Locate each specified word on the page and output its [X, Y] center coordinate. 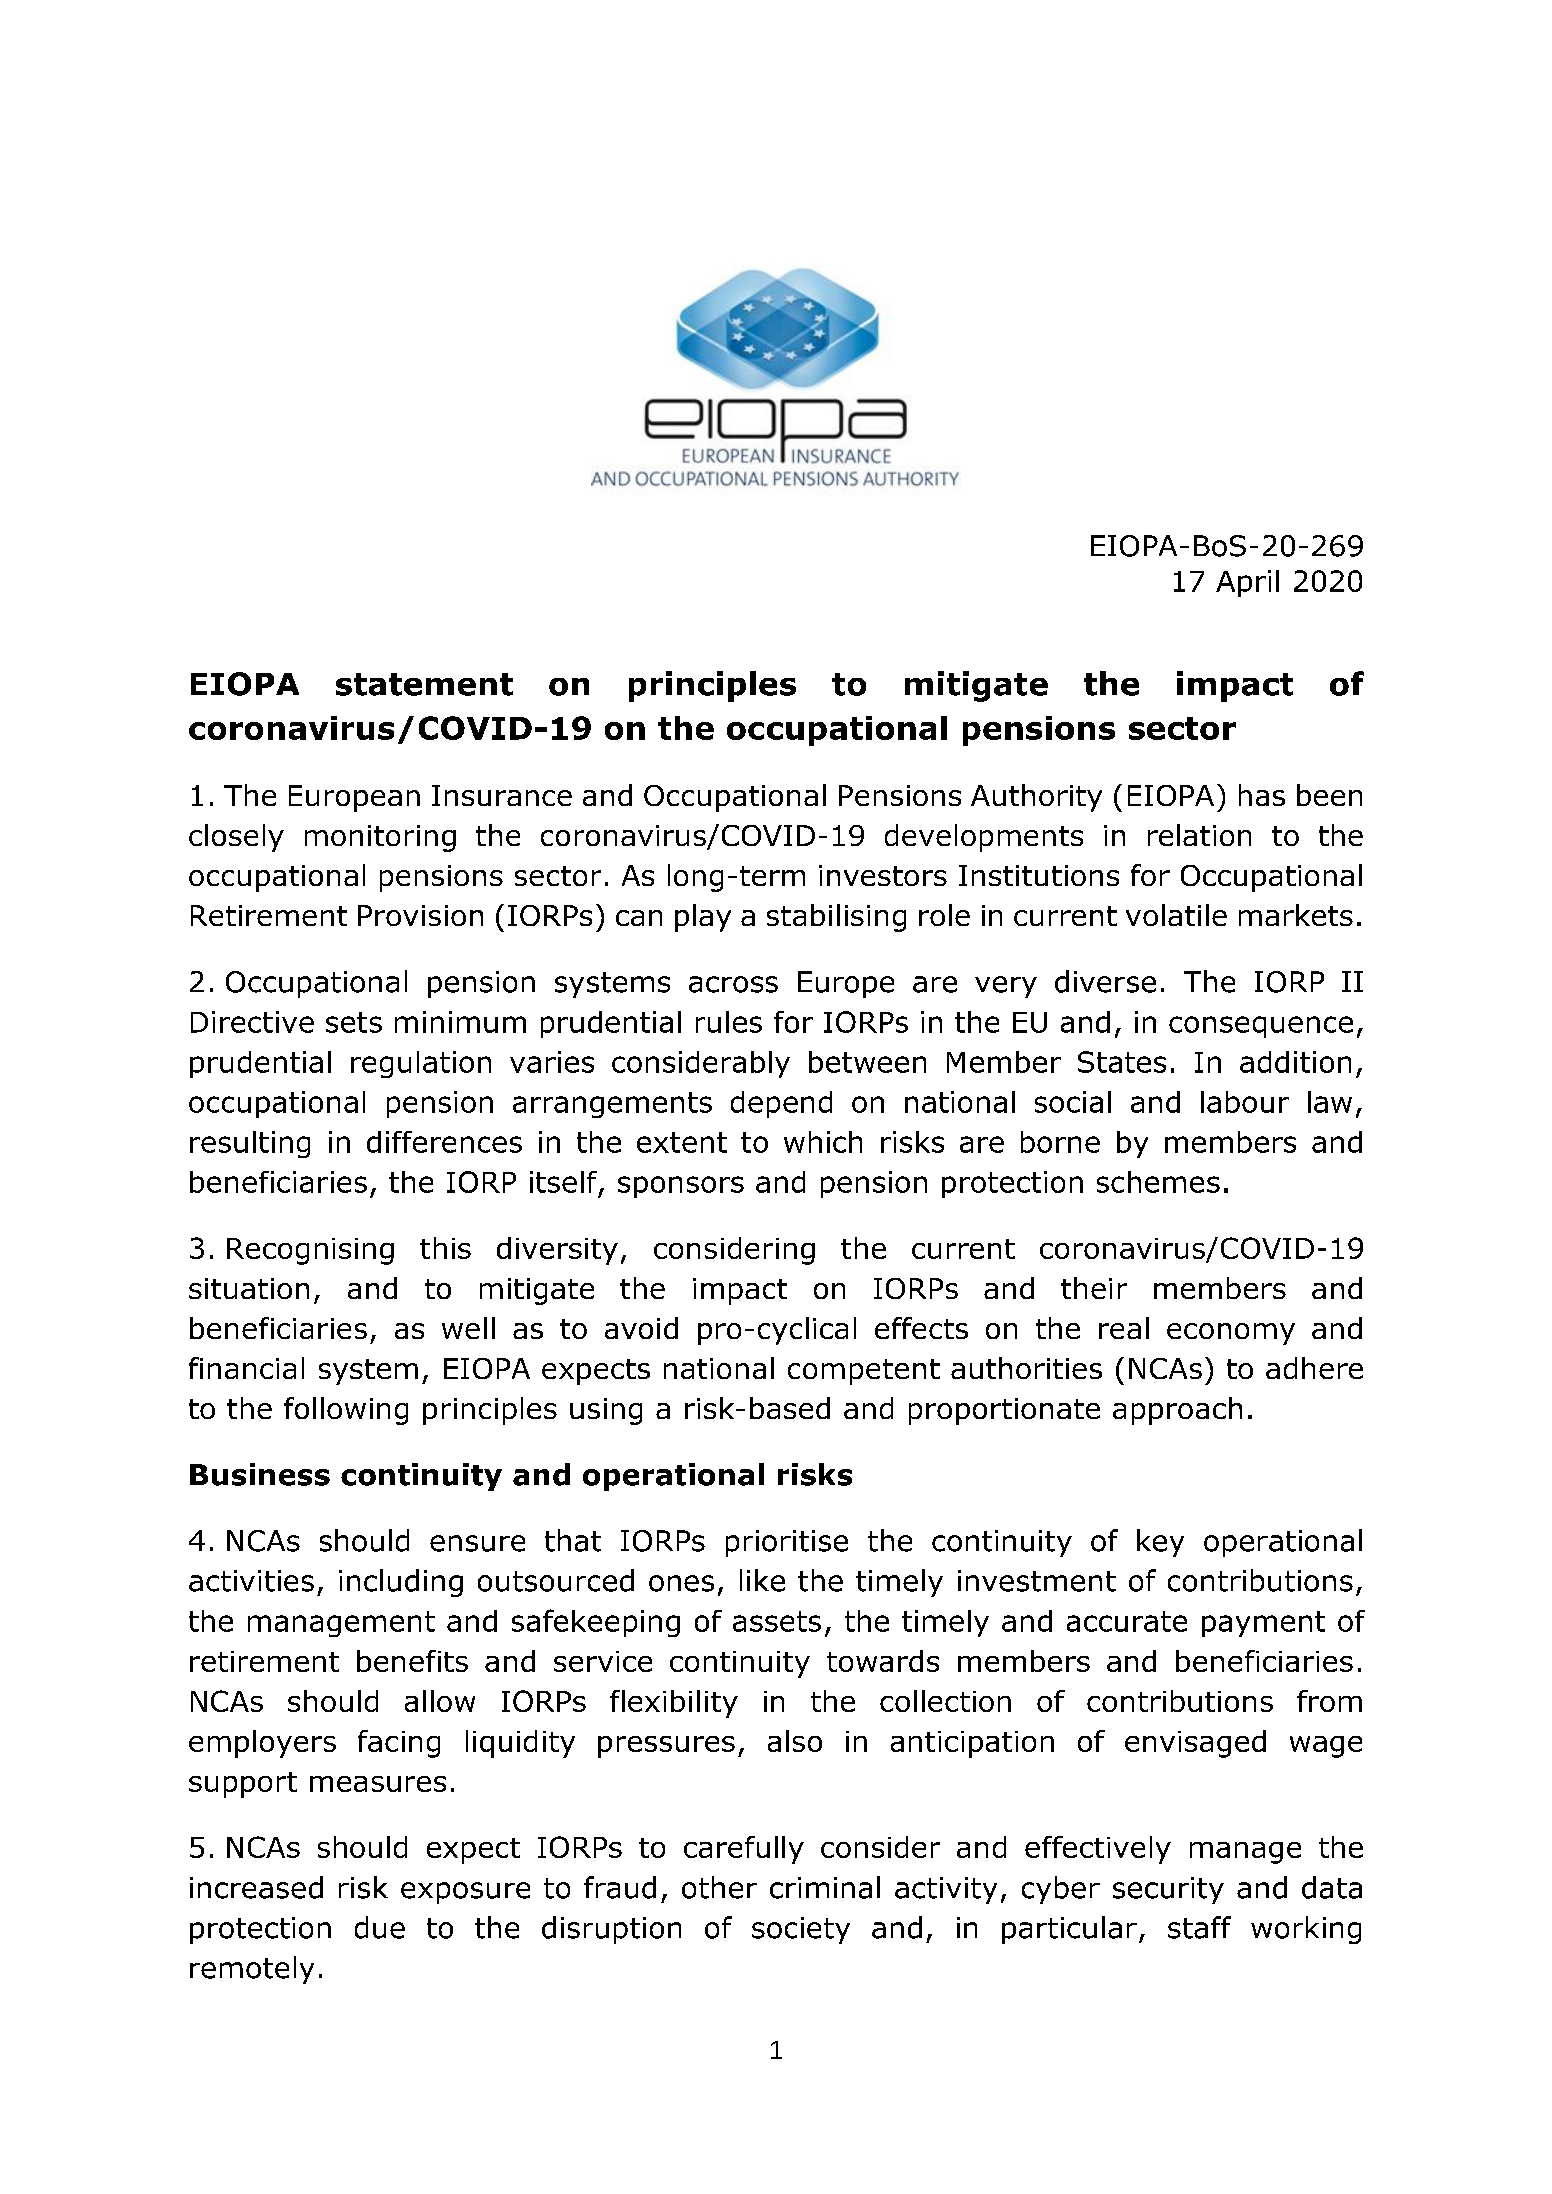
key [1160, 1543]
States [1122, 1062]
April [1247, 583]
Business [260, 1474]
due [380, 1927]
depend [781, 1104]
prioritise [787, 1543]
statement [424, 684]
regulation [421, 1064]
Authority [1036, 798]
